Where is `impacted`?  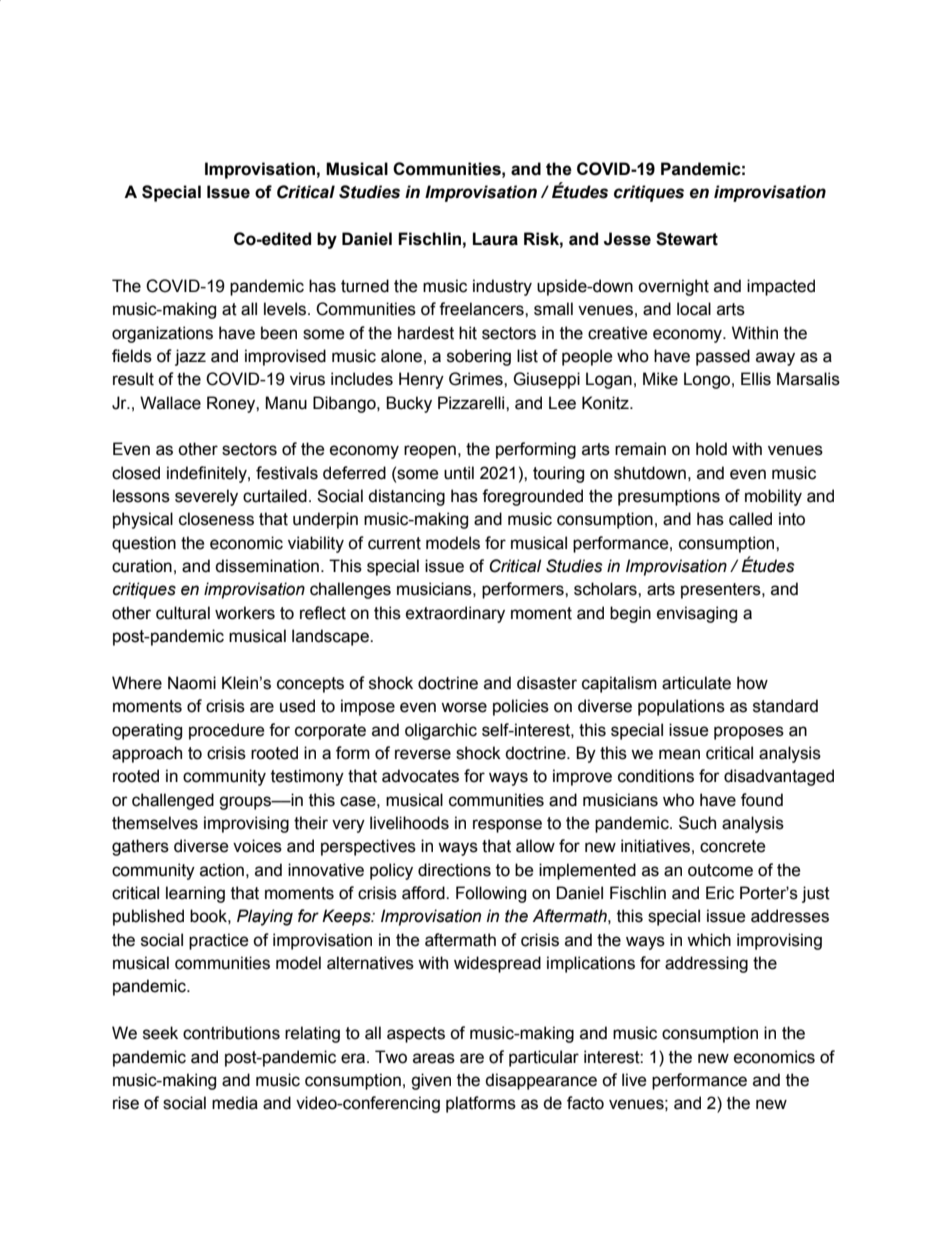
impacted is located at coordinates (781, 287).
